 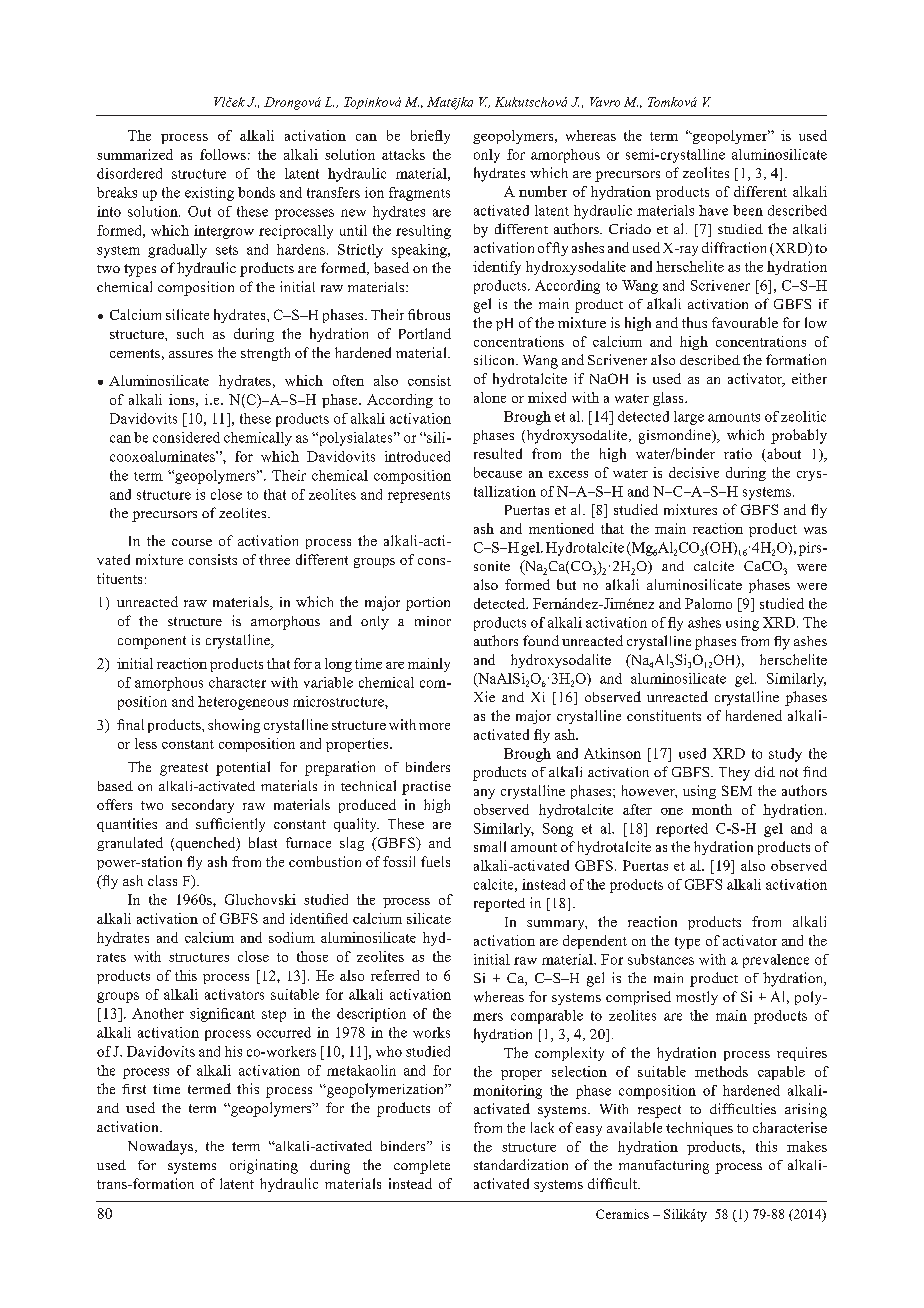 I want to click on portion, so click(x=428, y=604).
